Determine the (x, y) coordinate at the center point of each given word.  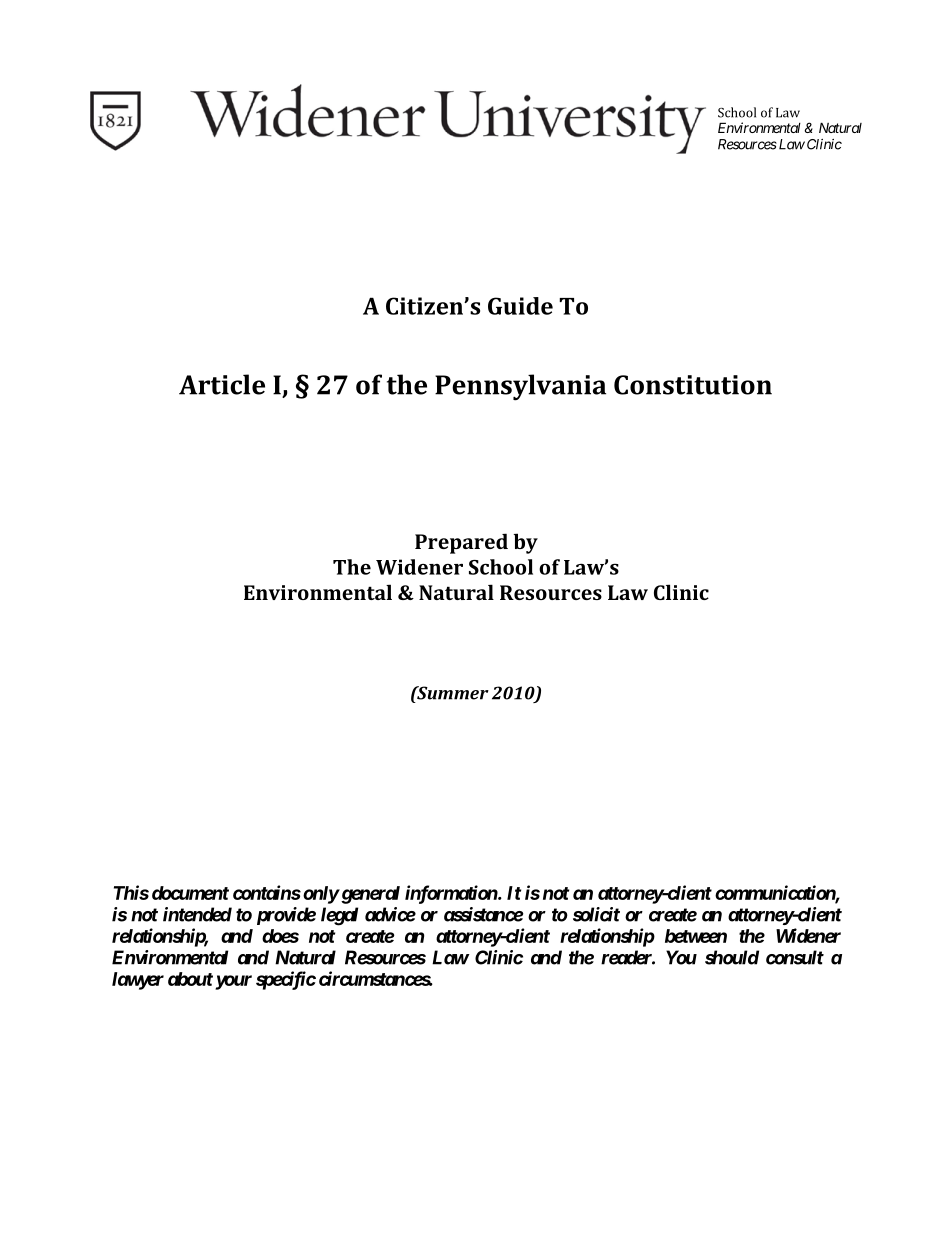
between (696, 936)
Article (222, 384)
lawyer (138, 981)
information (452, 894)
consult (795, 957)
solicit (596, 914)
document (190, 893)
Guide (520, 306)
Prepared (461, 543)
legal (339, 916)
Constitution (693, 385)
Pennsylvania (520, 387)
